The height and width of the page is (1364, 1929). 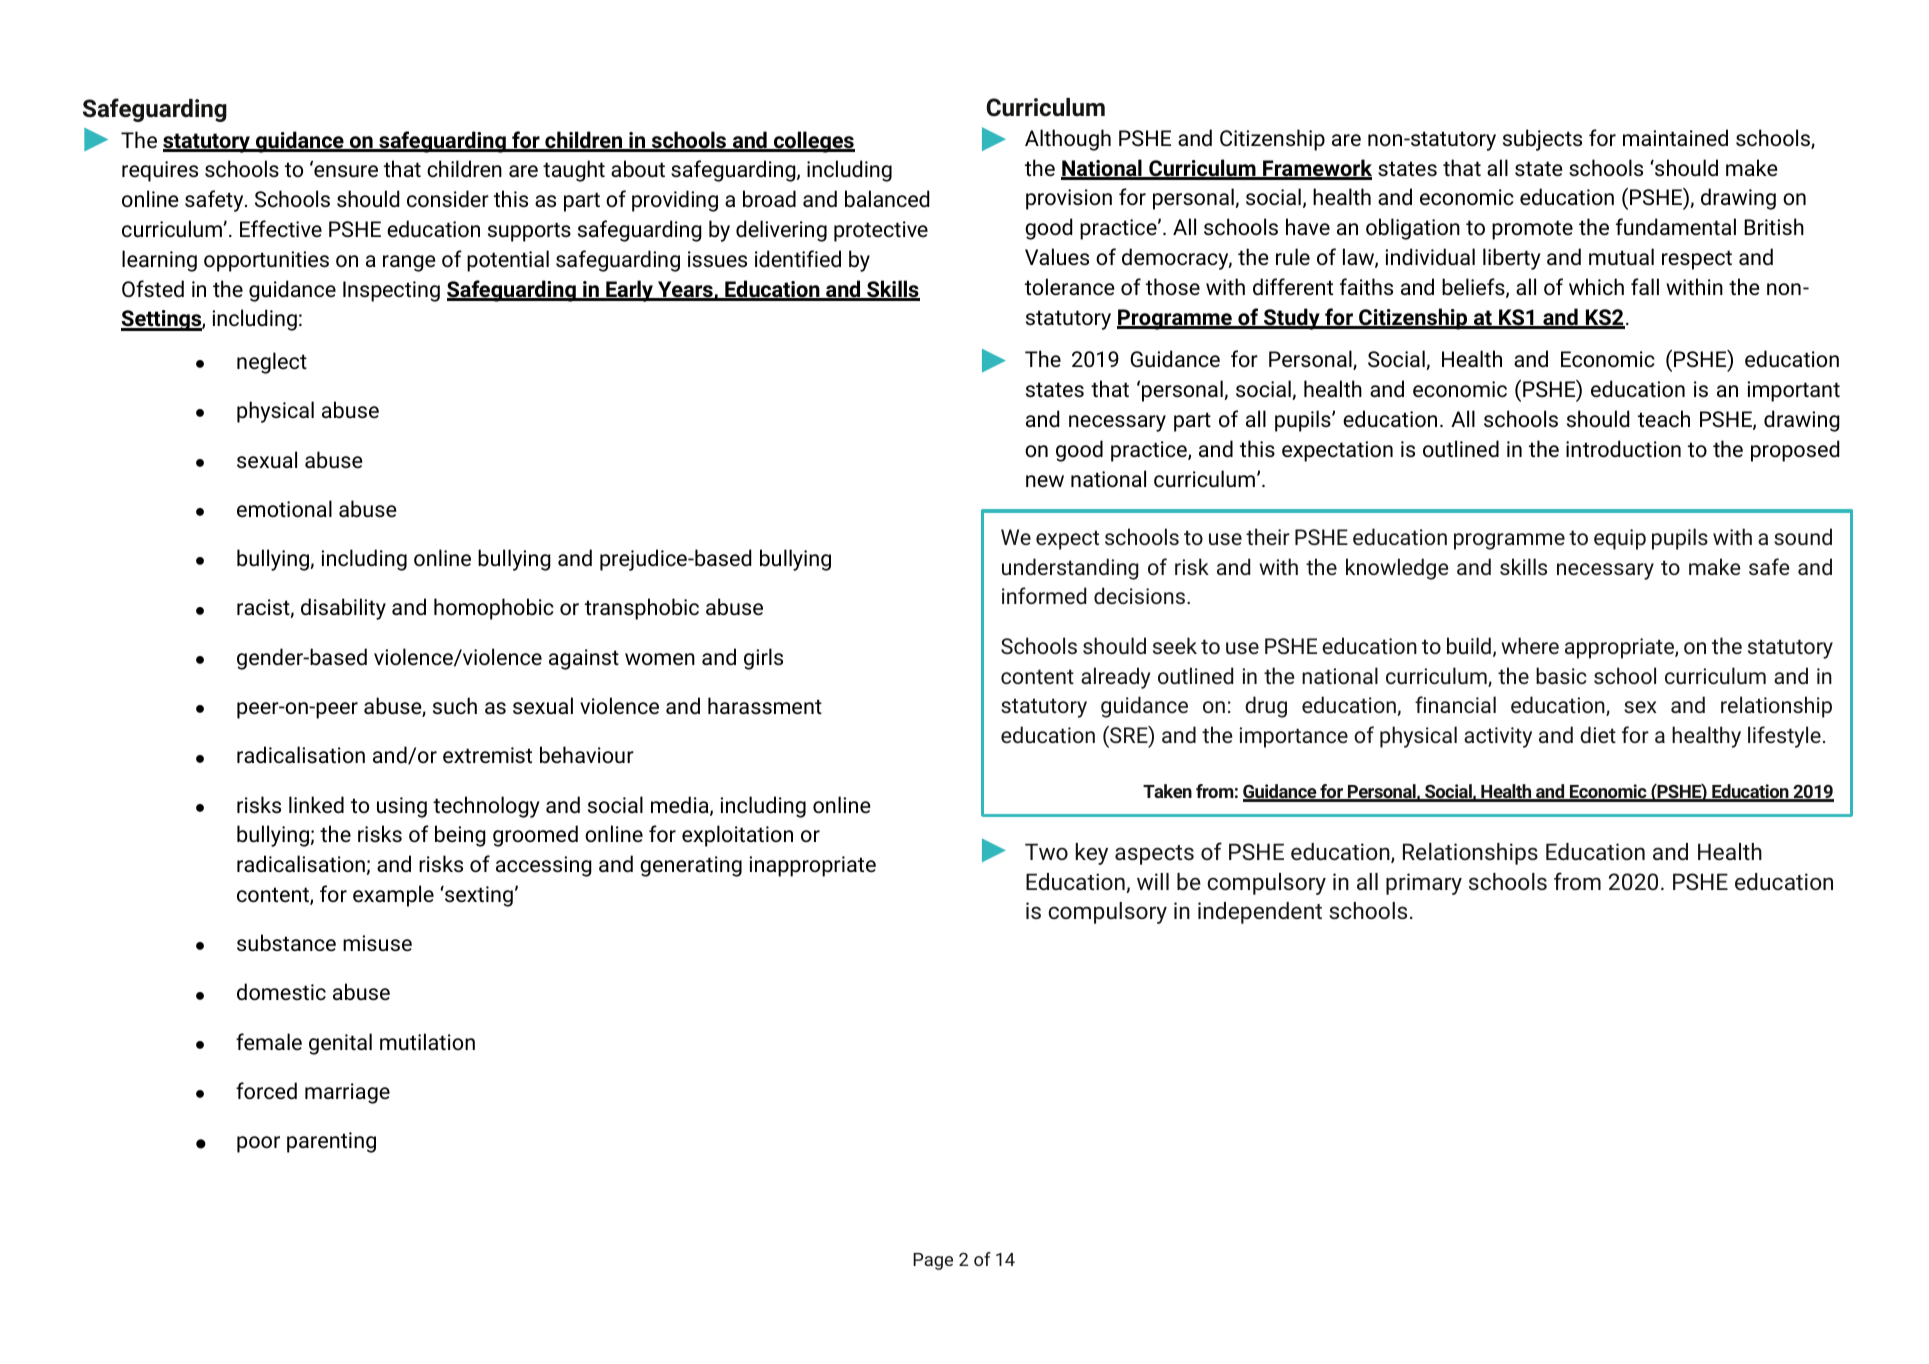 What do you see at coordinates (933, 1261) in the page?
I see `Page` at bounding box center [933, 1261].
